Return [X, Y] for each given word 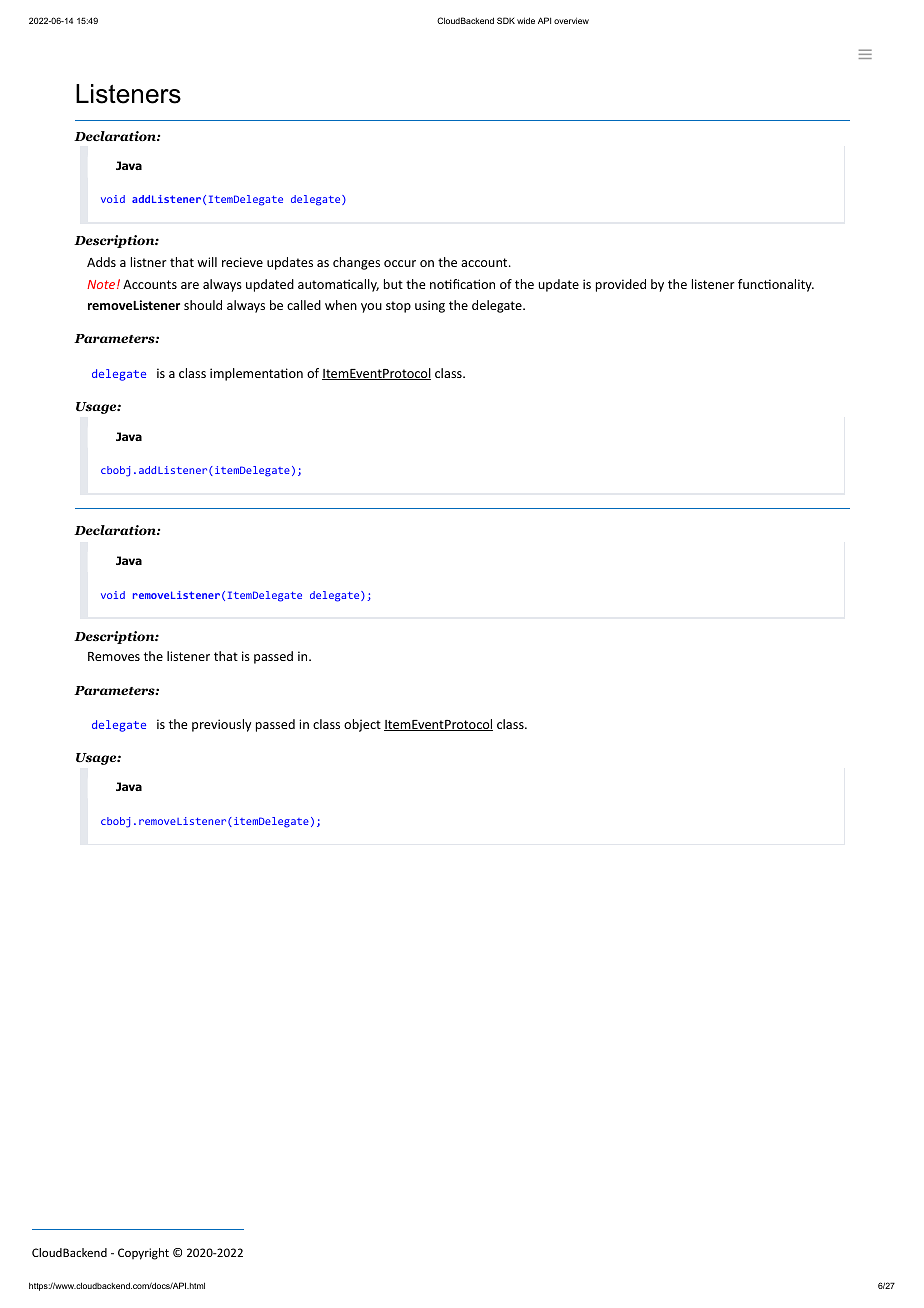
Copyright [143, 1254]
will [207, 262]
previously [221, 725]
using [430, 306]
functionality [776, 285]
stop [398, 307]
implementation [256, 374]
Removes [114, 656]
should [203, 305]
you [371, 308]
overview [571, 21]
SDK [506, 20]
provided [621, 285]
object [362, 725]
